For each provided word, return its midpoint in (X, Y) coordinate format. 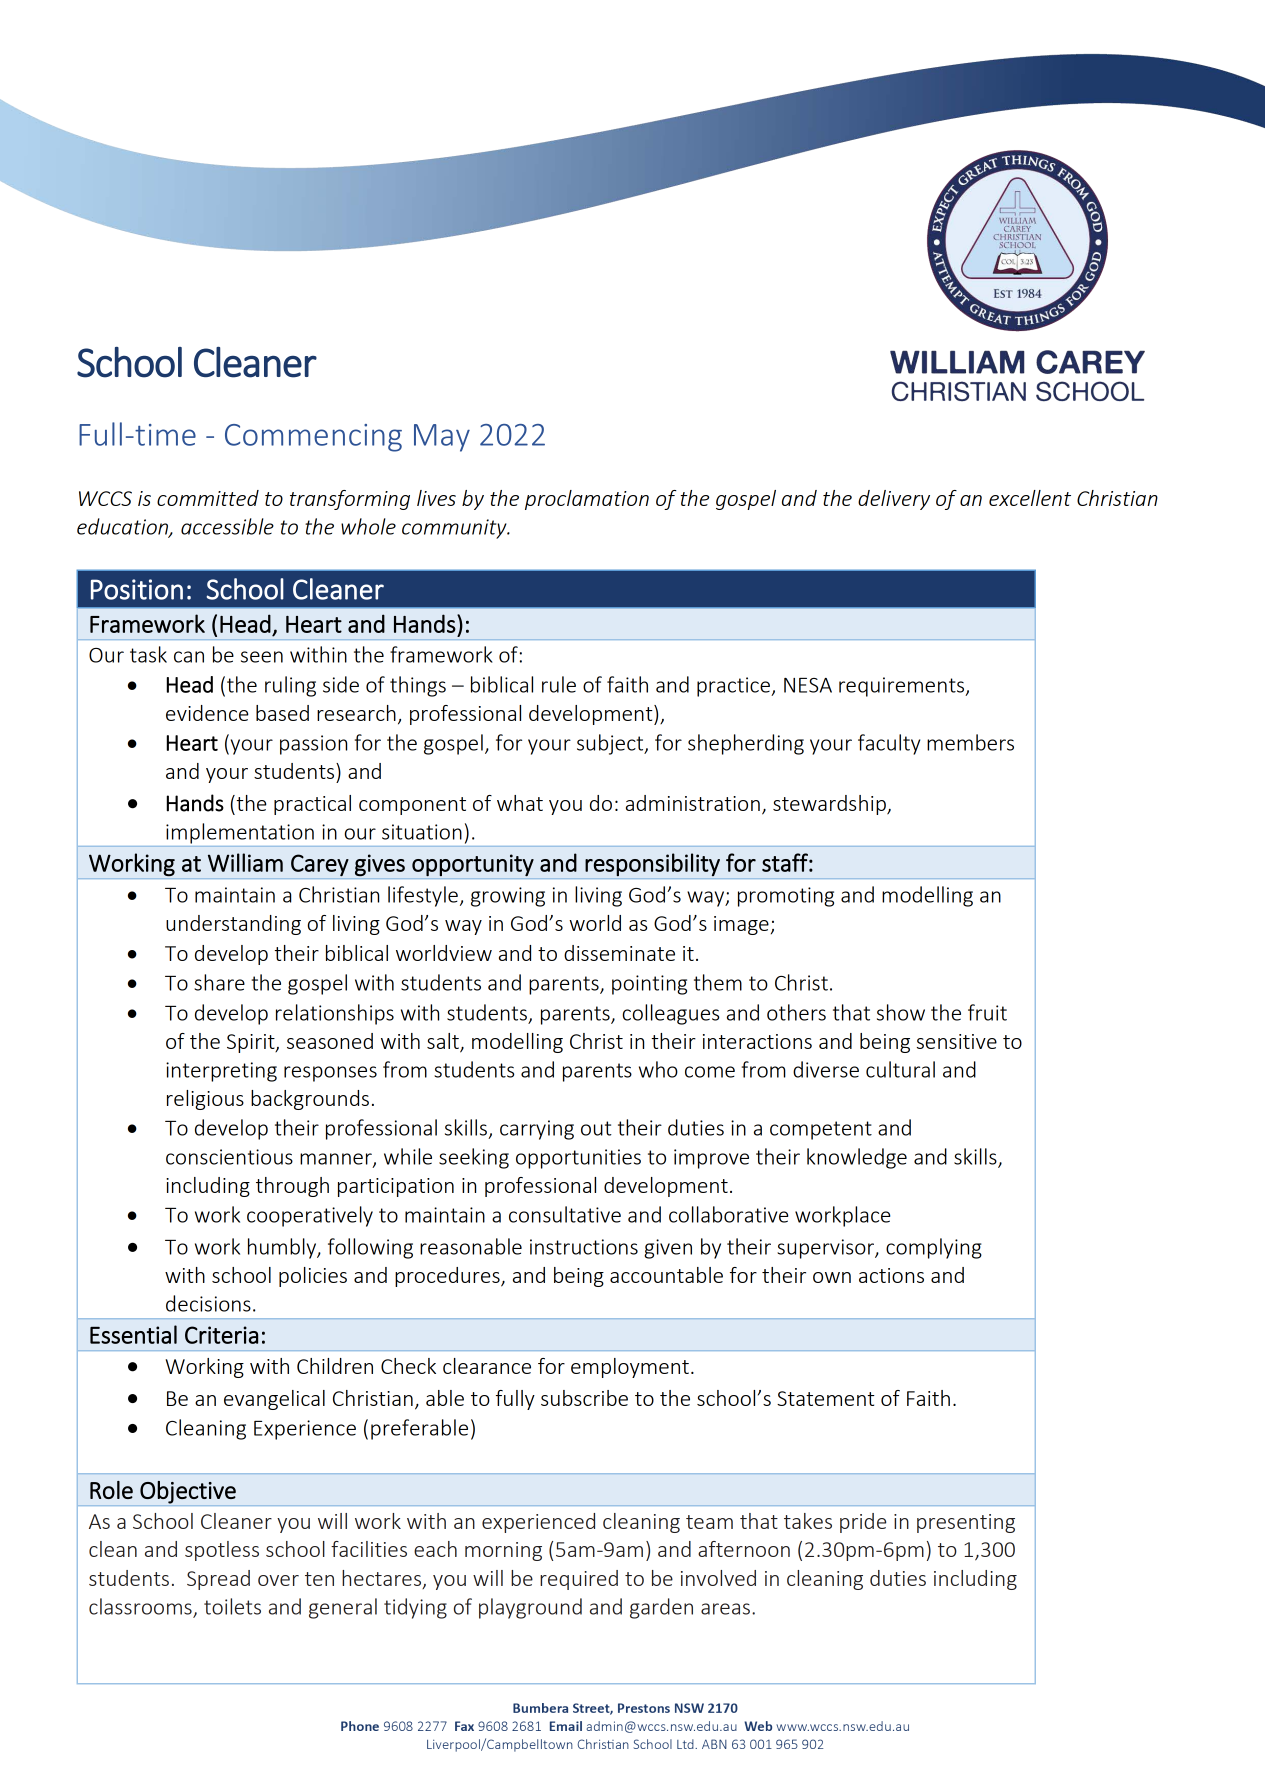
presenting (966, 1523)
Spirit (252, 1043)
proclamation (587, 500)
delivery (894, 500)
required (579, 1580)
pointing (649, 985)
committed (208, 498)
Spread (218, 1580)
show (901, 1012)
